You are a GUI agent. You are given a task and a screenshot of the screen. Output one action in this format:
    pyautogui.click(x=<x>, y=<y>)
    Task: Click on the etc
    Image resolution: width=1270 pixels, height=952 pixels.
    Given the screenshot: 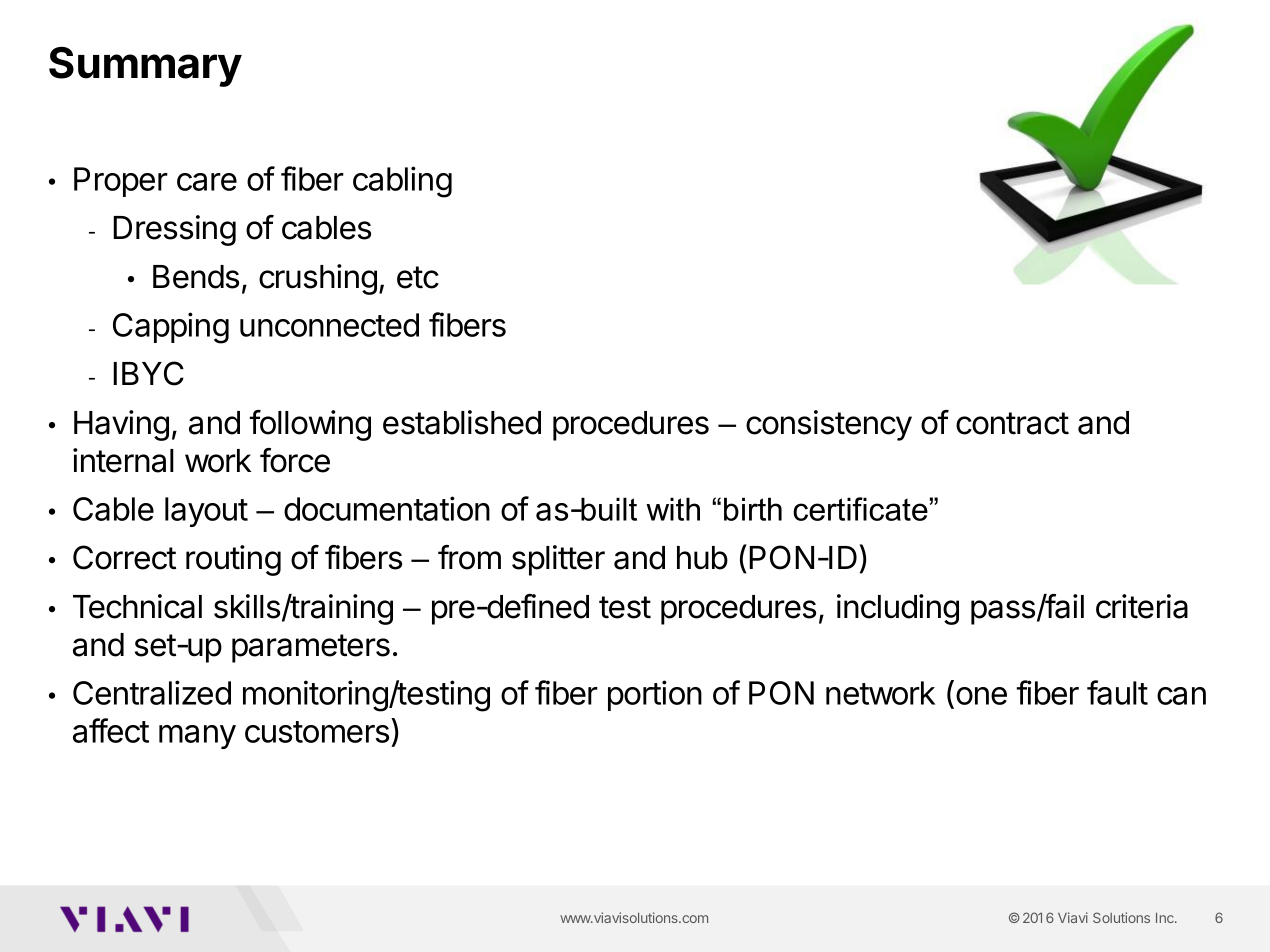 What is the action you would take?
    pyautogui.click(x=418, y=277)
